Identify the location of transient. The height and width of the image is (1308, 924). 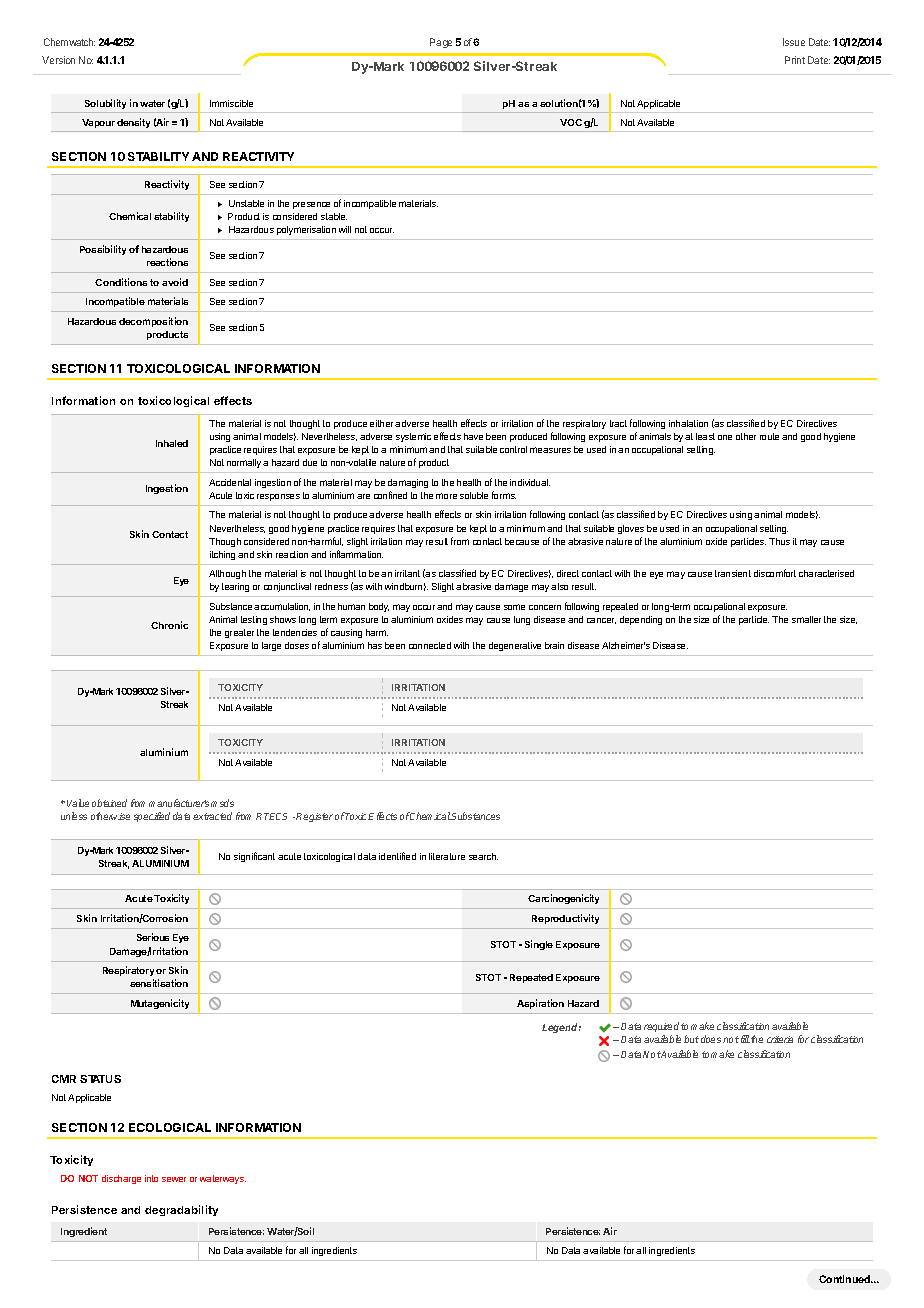
(733, 573).
